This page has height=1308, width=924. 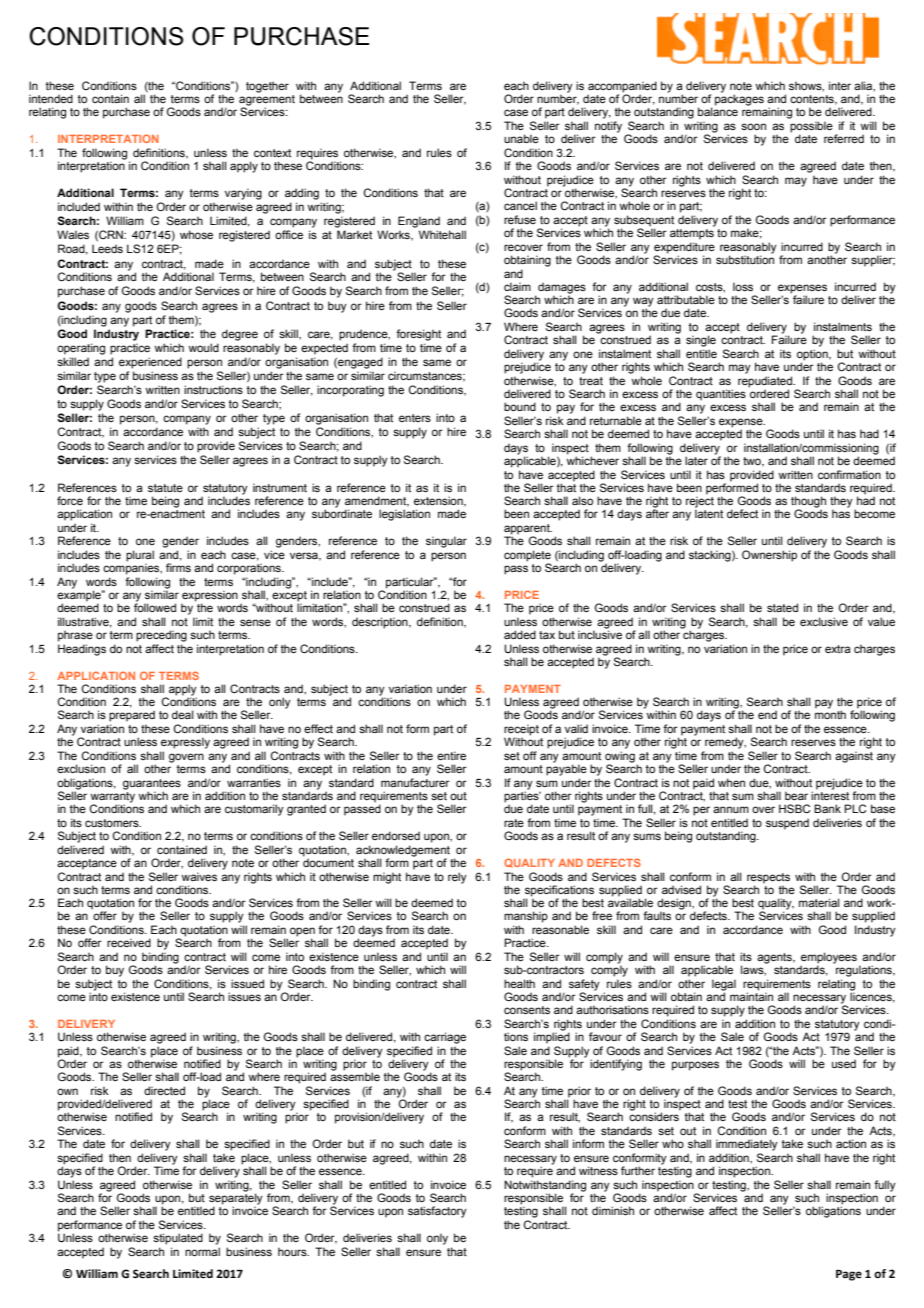 I want to click on bound, so click(x=520, y=406).
